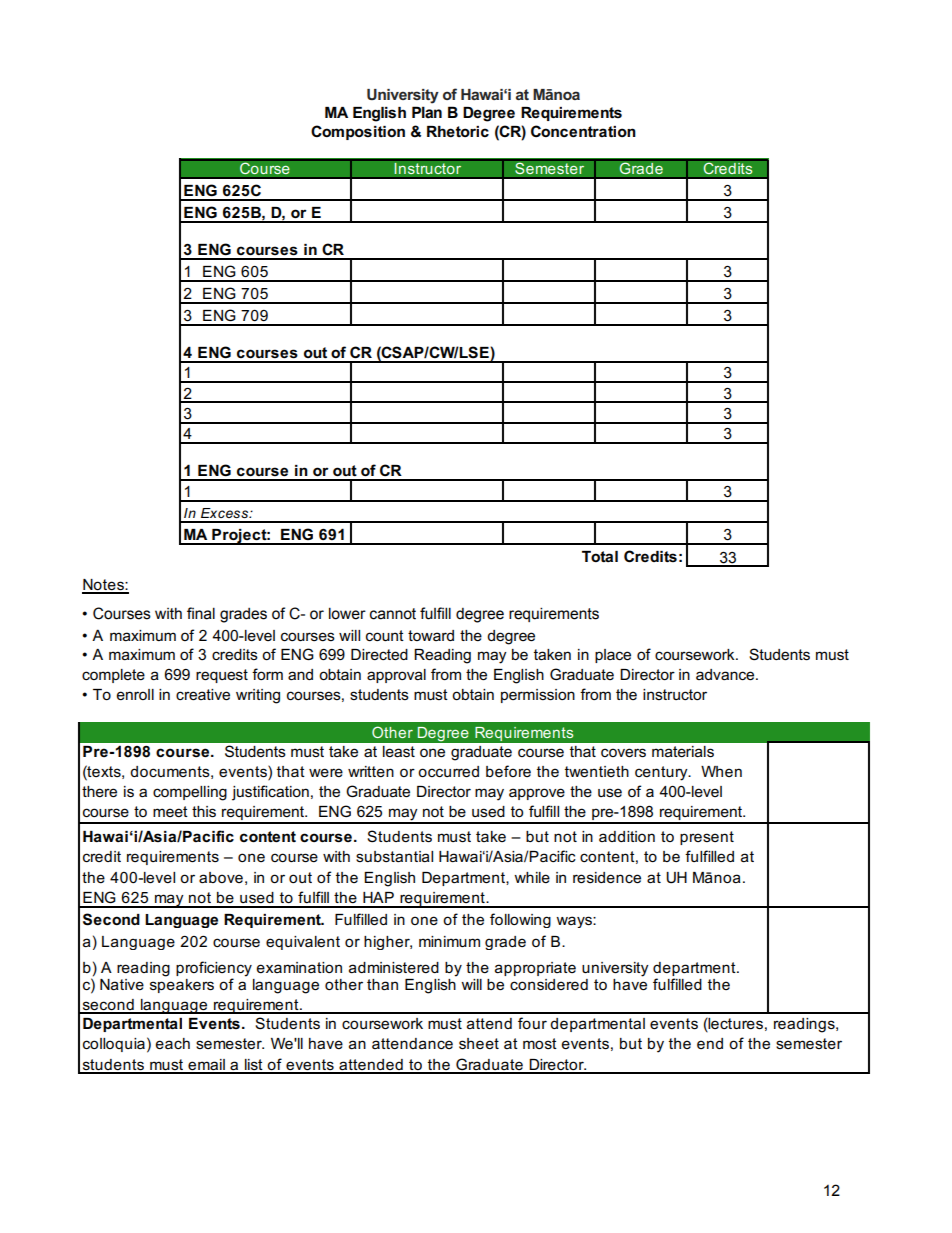  What do you see at coordinates (358, 132) in the page?
I see `Composition` at bounding box center [358, 132].
